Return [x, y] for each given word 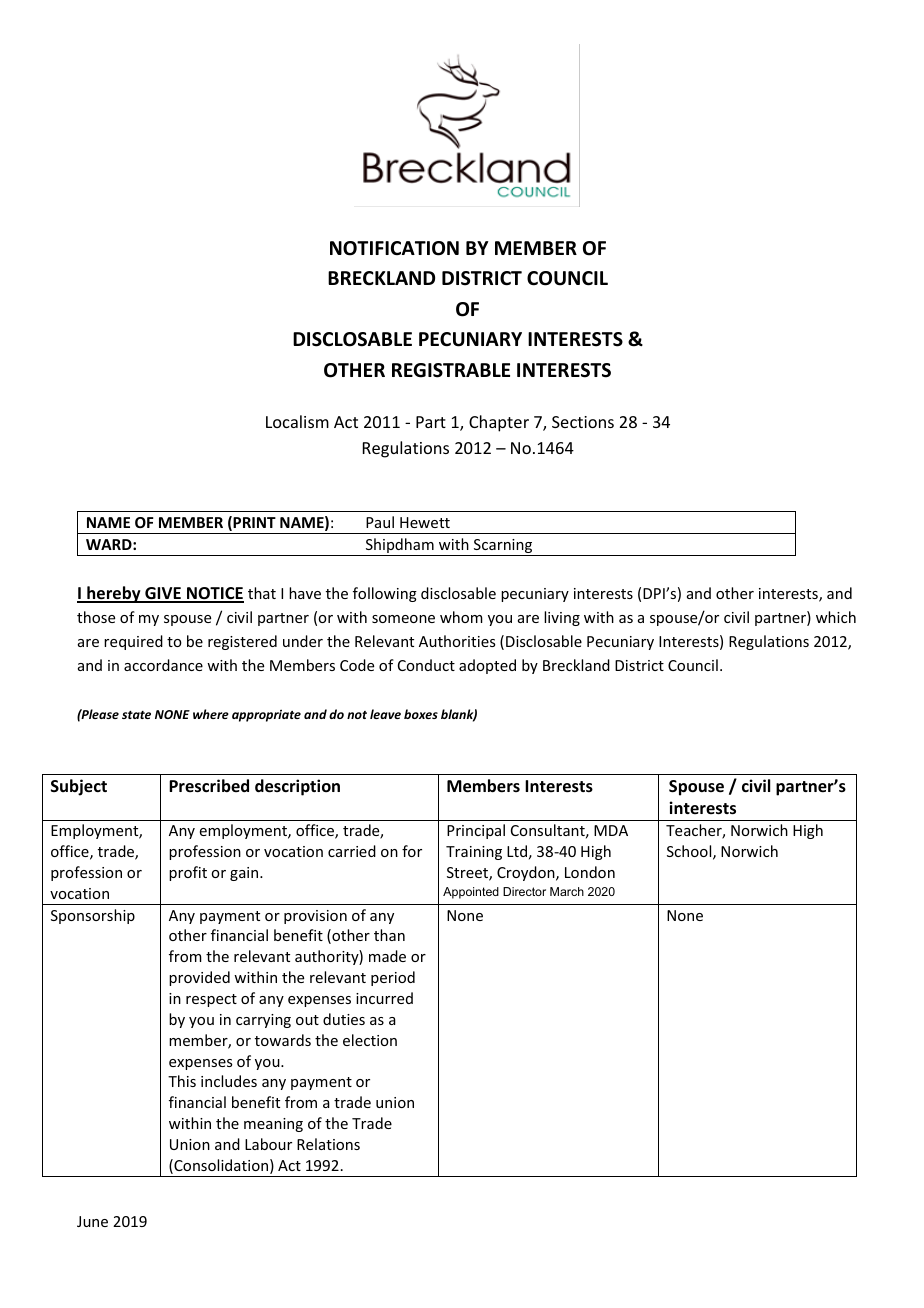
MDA [611, 830]
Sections [583, 422]
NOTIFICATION [394, 248]
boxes [421, 714]
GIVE [163, 594]
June [92, 1221]
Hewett [425, 522]
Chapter [499, 423]
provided [199, 978]
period [393, 978]
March [567, 891]
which [836, 617]
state [136, 715]
